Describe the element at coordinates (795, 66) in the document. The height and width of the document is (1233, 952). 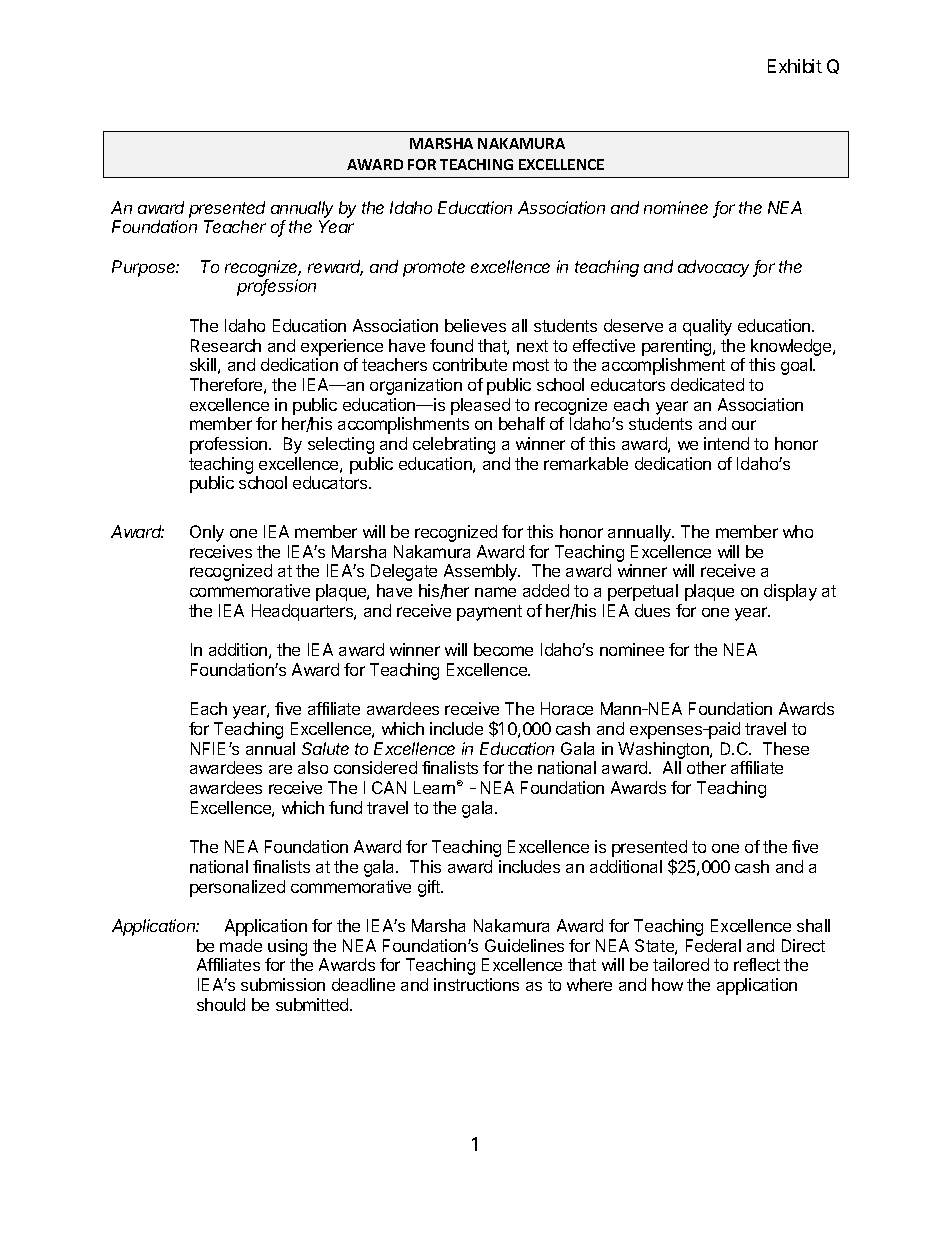
I see `Exhibit` at that location.
